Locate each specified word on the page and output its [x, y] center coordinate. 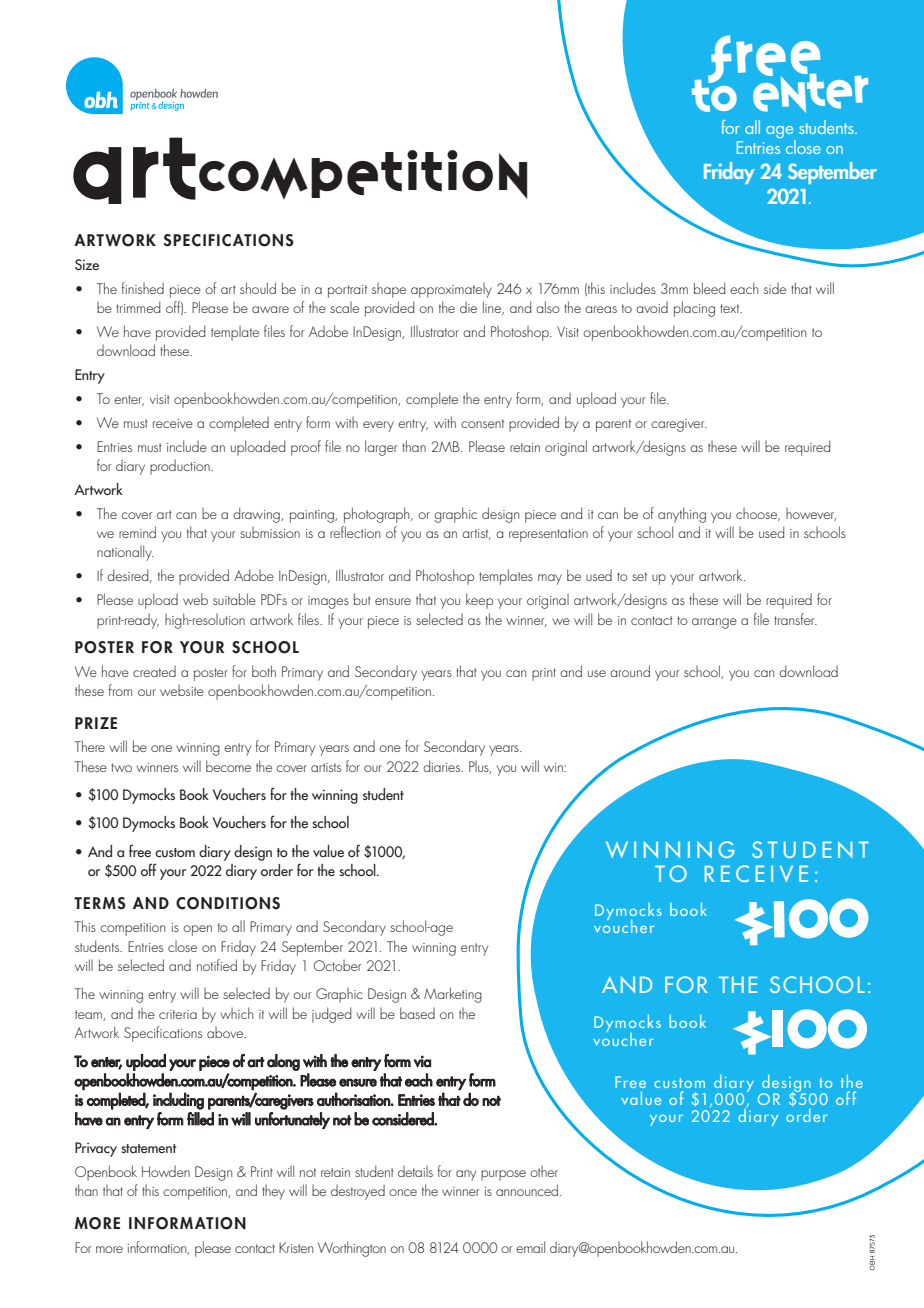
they [273, 1192]
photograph [378, 515]
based [417, 1013]
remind [137, 532]
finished [143, 288]
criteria [178, 1014]
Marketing [453, 995]
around [630, 671]
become [228, 766]
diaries [443, 766]
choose [758, 514]
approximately [451, 290]
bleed [709, 288]
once [403, 1192]
